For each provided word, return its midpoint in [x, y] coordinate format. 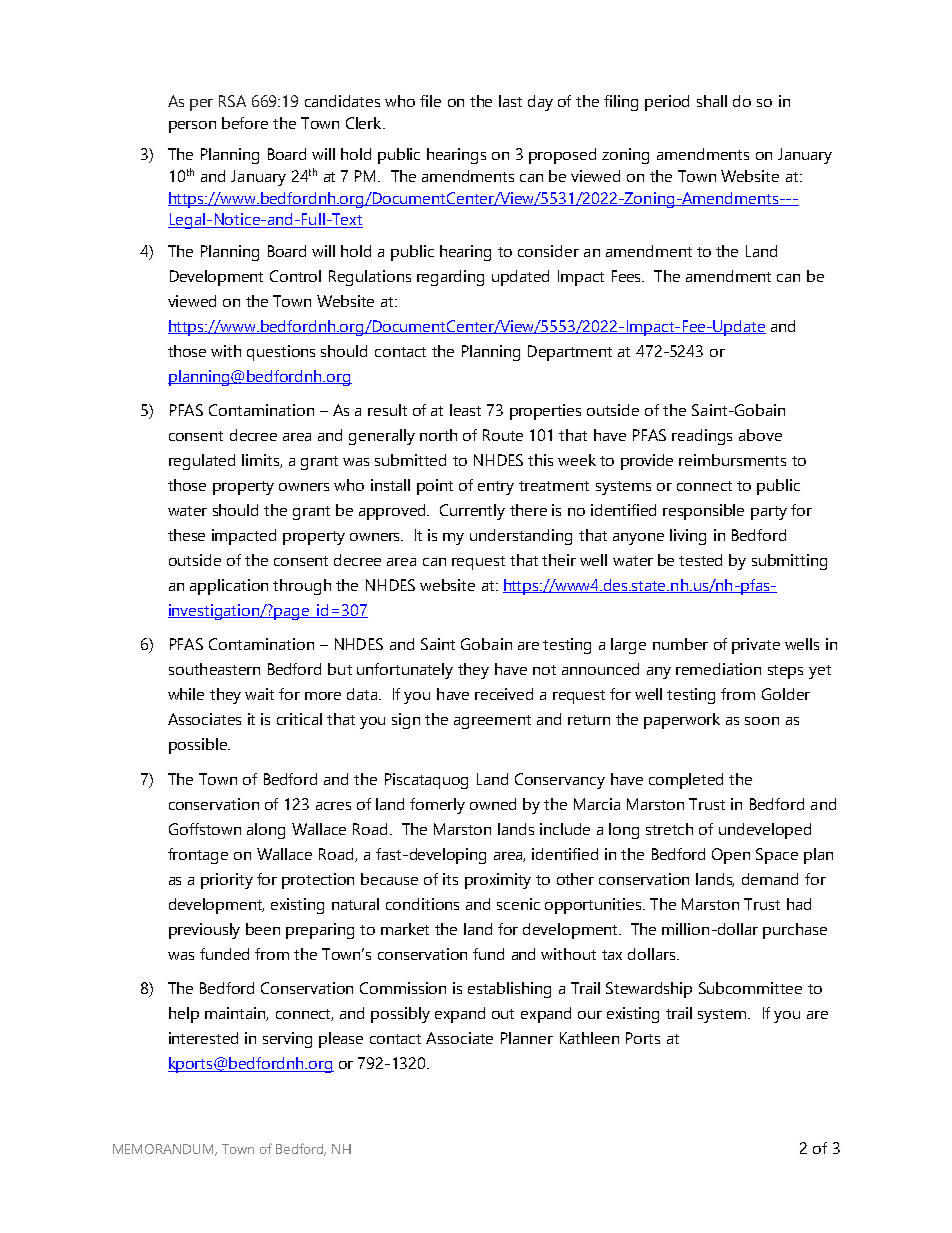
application [229, 587]
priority [227, 881]
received [504, 694]
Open [731, 856]
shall [712, 101]
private [756, 646]
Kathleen [589, 1038]
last [510, 101]
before [245, 123]
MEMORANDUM [164, 1150]
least [465, 410]
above [760, 435]
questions [281, 353]
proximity [498, 881]
